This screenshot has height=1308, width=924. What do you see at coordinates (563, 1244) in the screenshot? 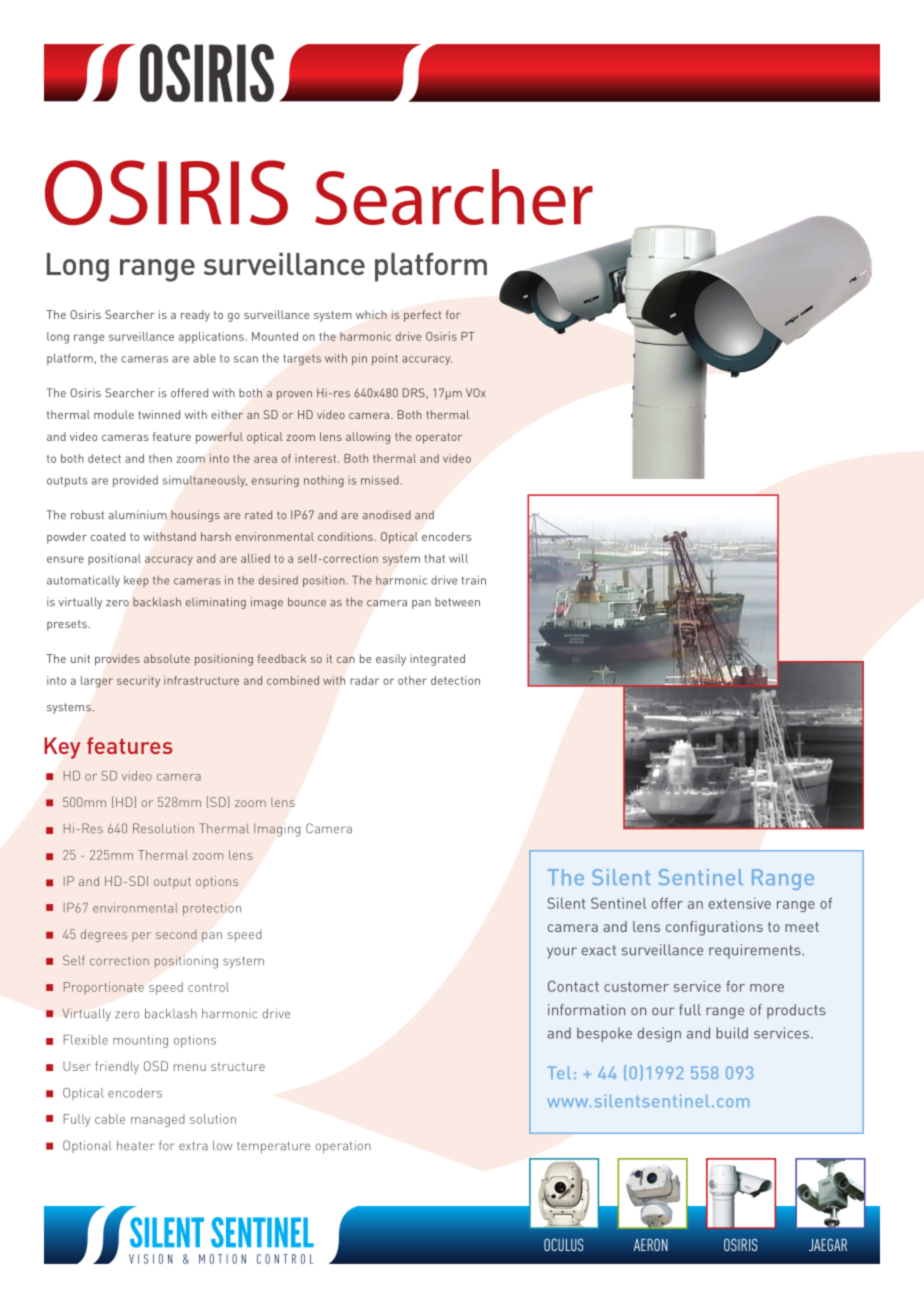
I see `OCULUS` at bounding box center [563, 1244].
